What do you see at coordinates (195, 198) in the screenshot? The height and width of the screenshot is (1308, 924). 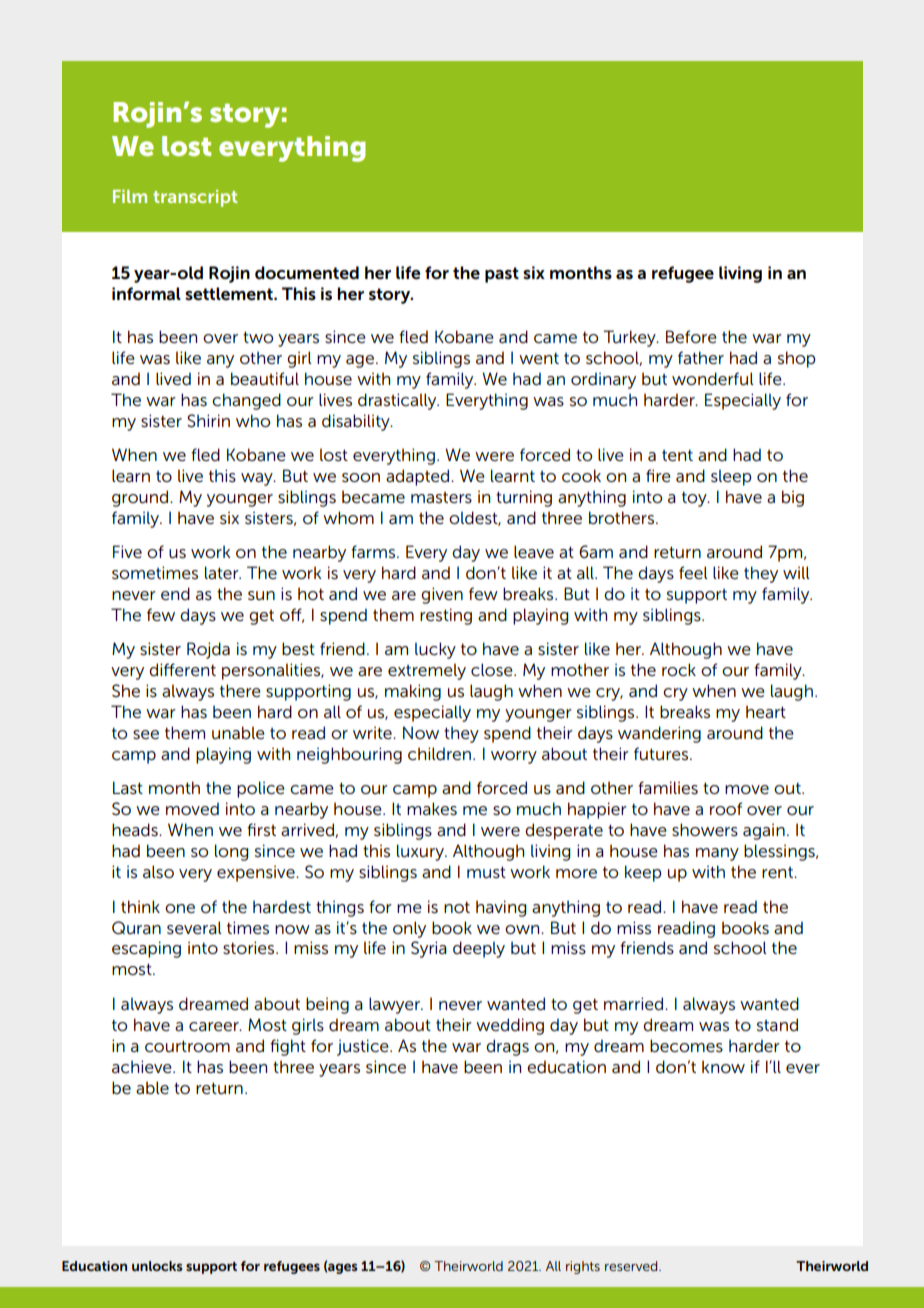 I see `transcript` at bounding box center [195, 198].
